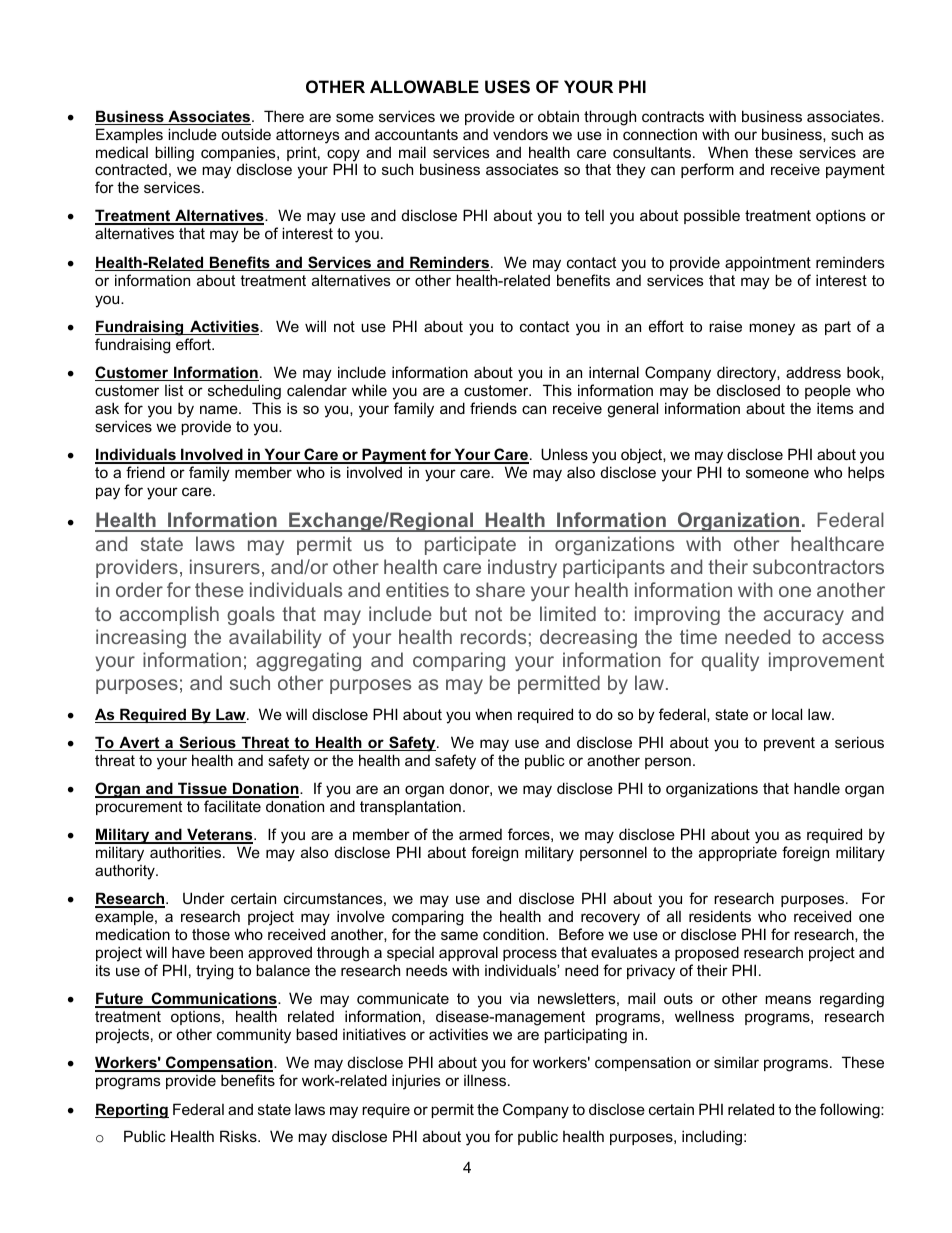  I want to click on handle, so click(817, 788).
